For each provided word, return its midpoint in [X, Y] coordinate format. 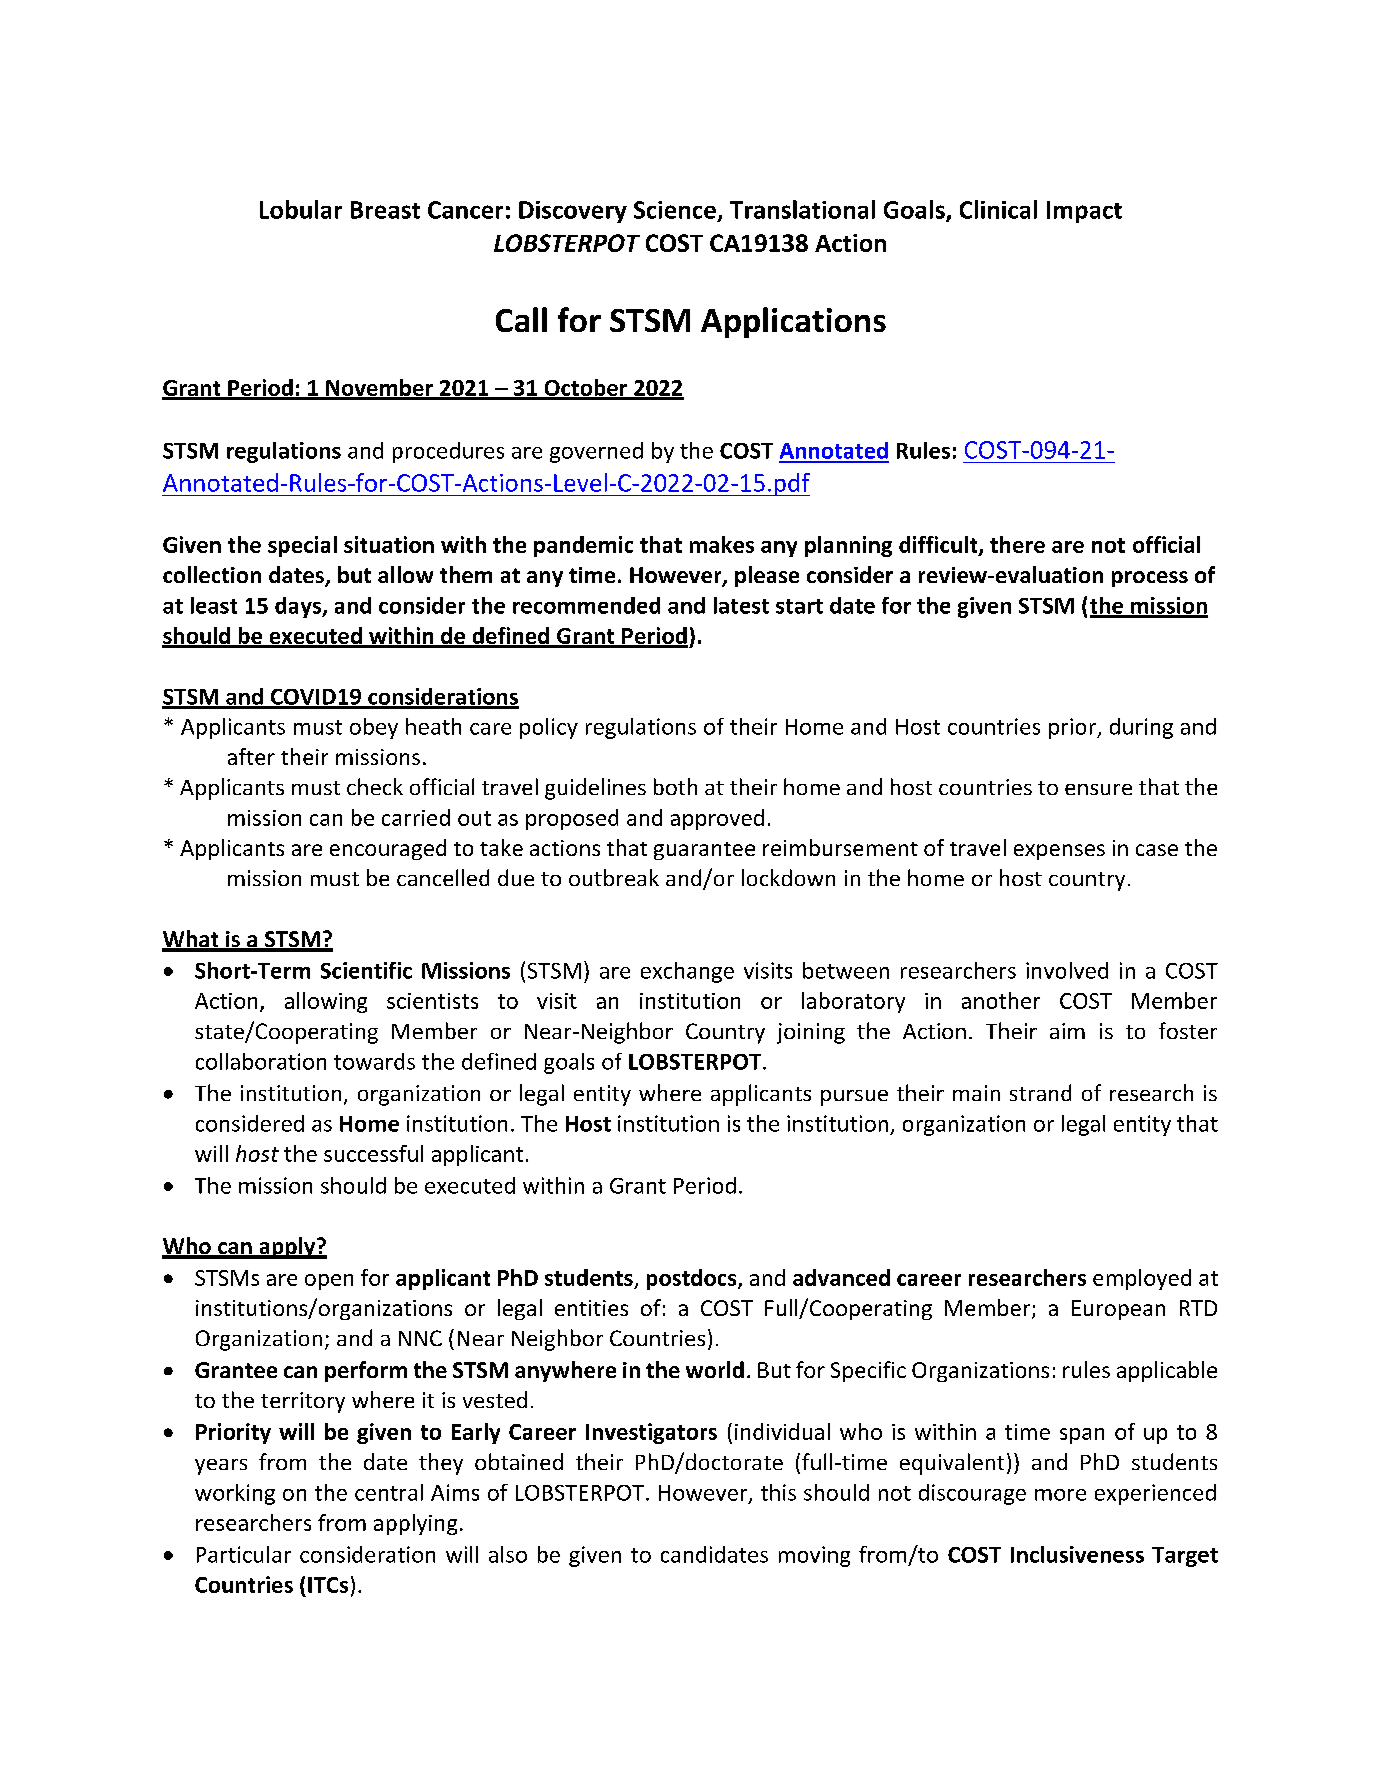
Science [675, 210]
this [778, 1492]
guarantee [704, 851]
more [1060, 1495]
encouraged [388, 849]
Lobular [301, 209]
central [389, 1492]
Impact [1084, 212]
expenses [1059, 852]
